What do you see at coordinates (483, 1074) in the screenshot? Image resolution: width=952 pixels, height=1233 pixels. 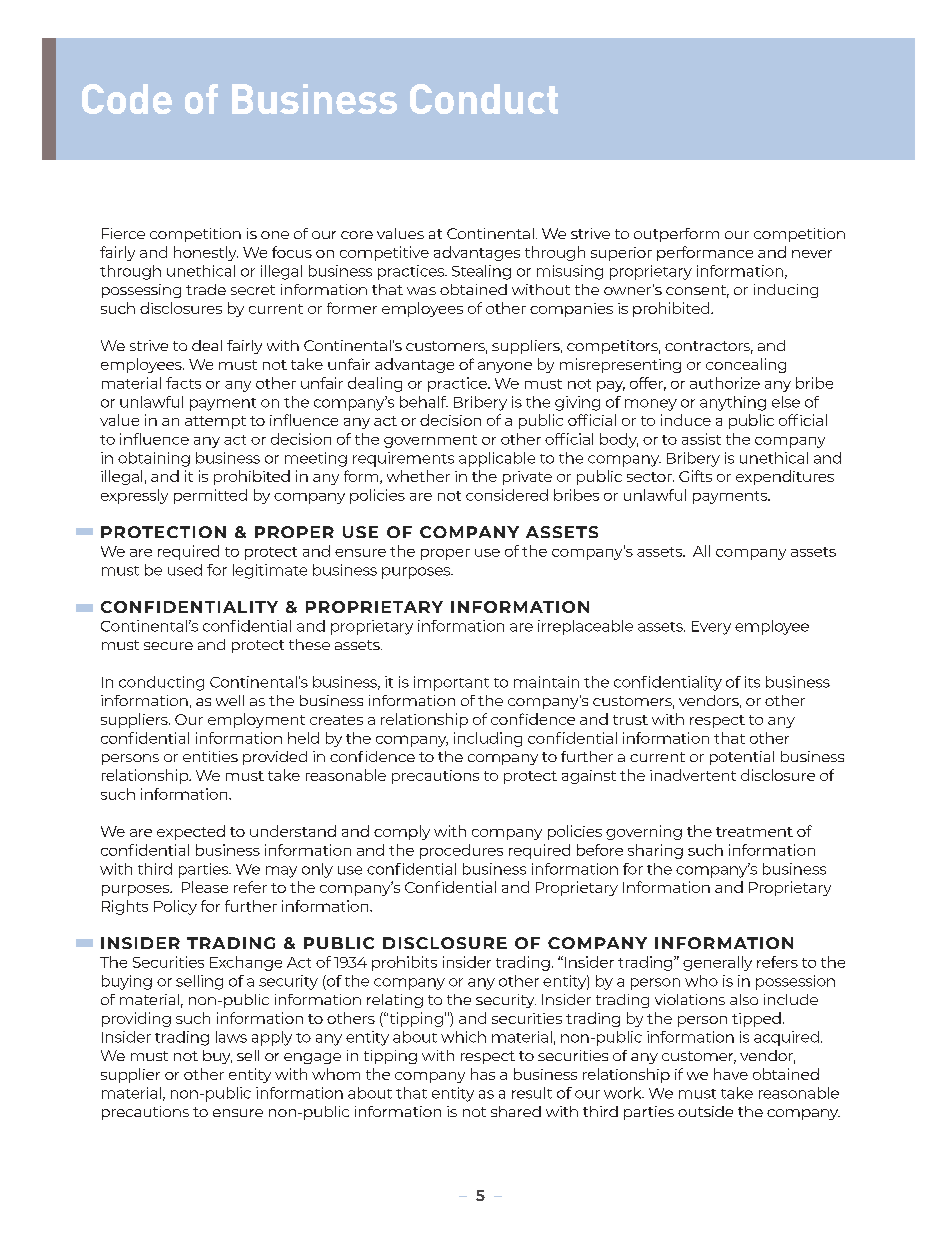 I see `has` at bounding box center [483, 1074].
